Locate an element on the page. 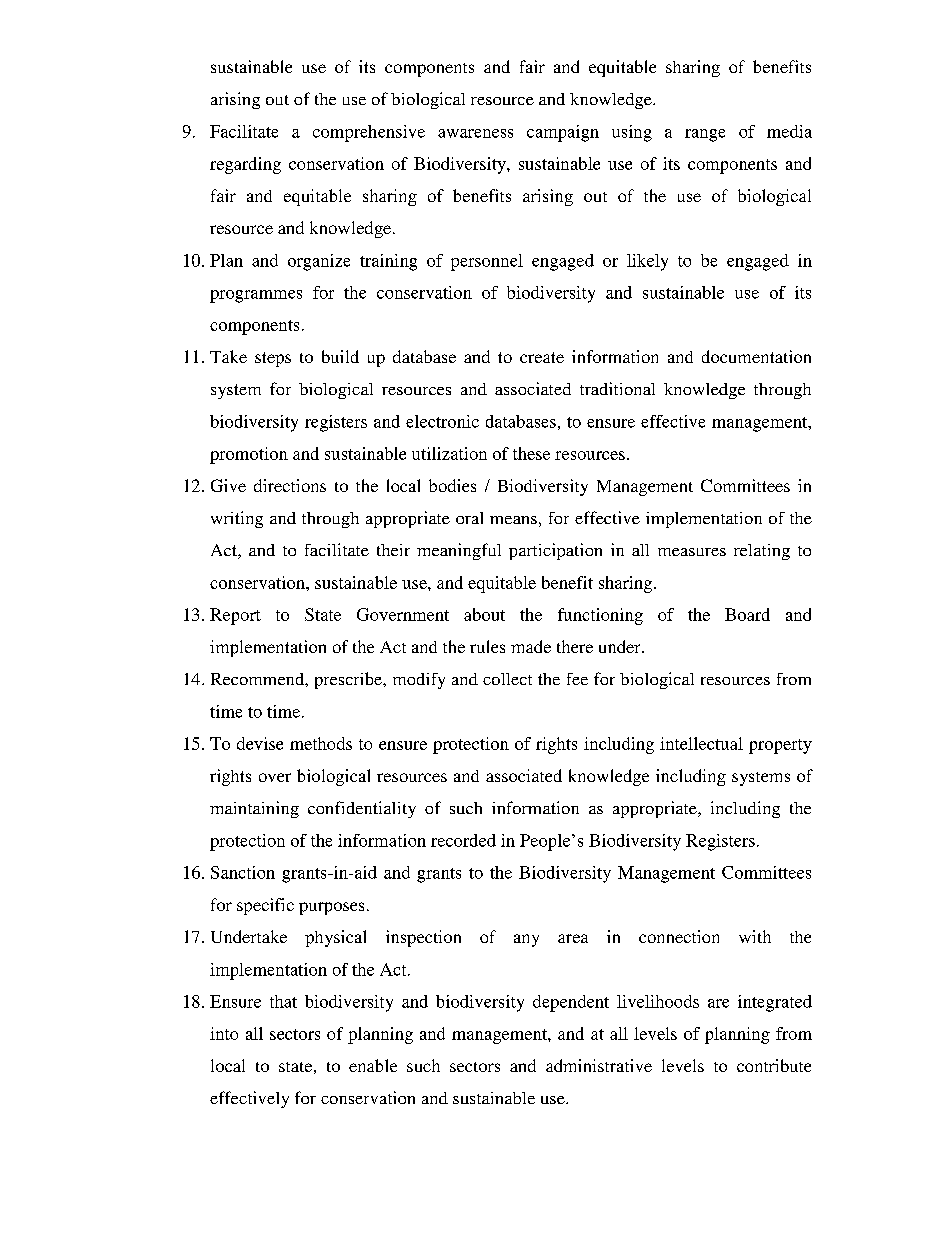  collect is located at coordinates (507, 679).
